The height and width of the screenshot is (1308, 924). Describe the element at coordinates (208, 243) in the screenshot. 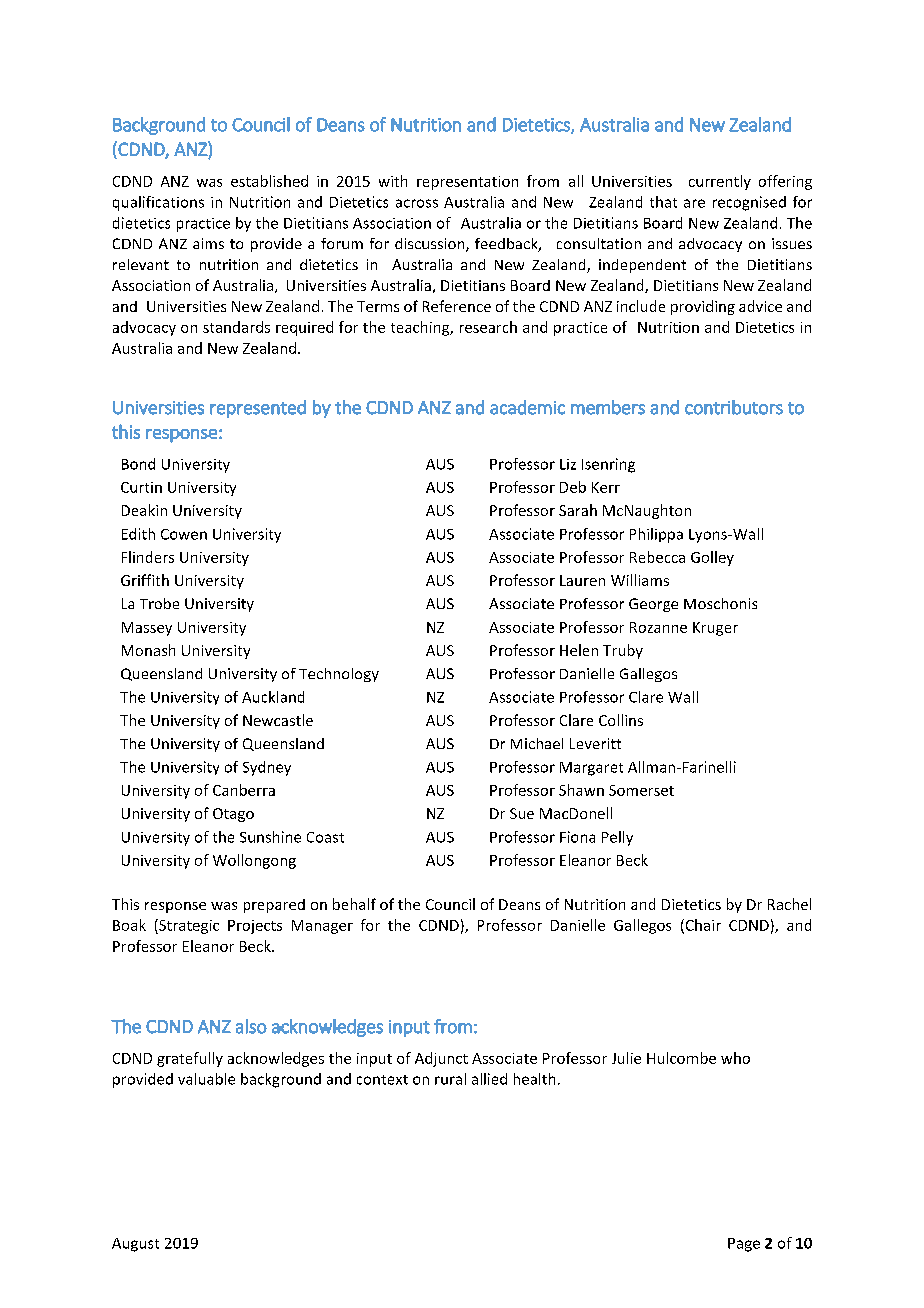

I see `aims` at that location.
